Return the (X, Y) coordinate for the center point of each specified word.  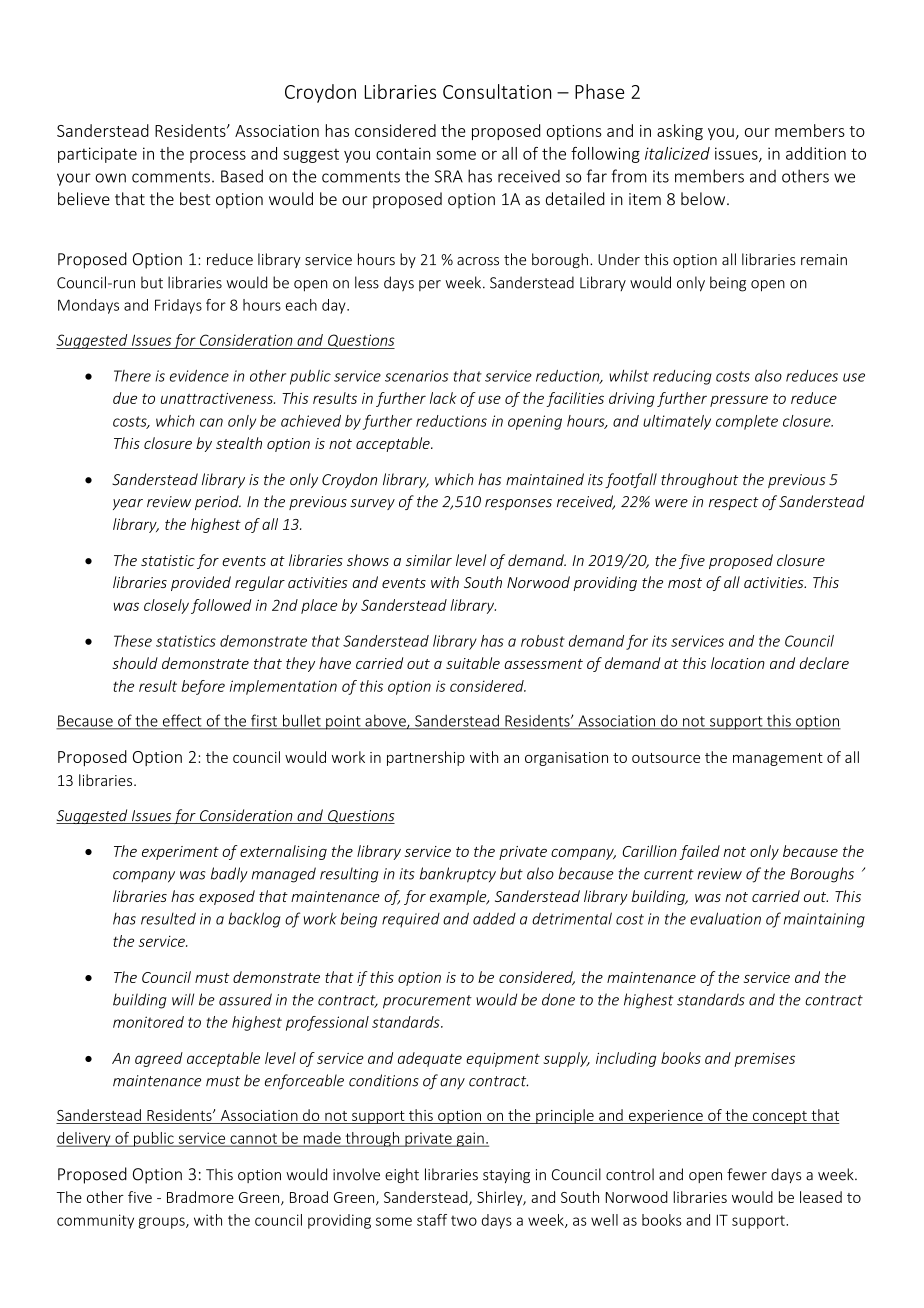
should (135, 663)
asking (680, 132)
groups (162, 1223)
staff (432, 1220)
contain (403, 153)
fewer (747, 1174)
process (218, 157)
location (738, 663)
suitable (473, 663)
